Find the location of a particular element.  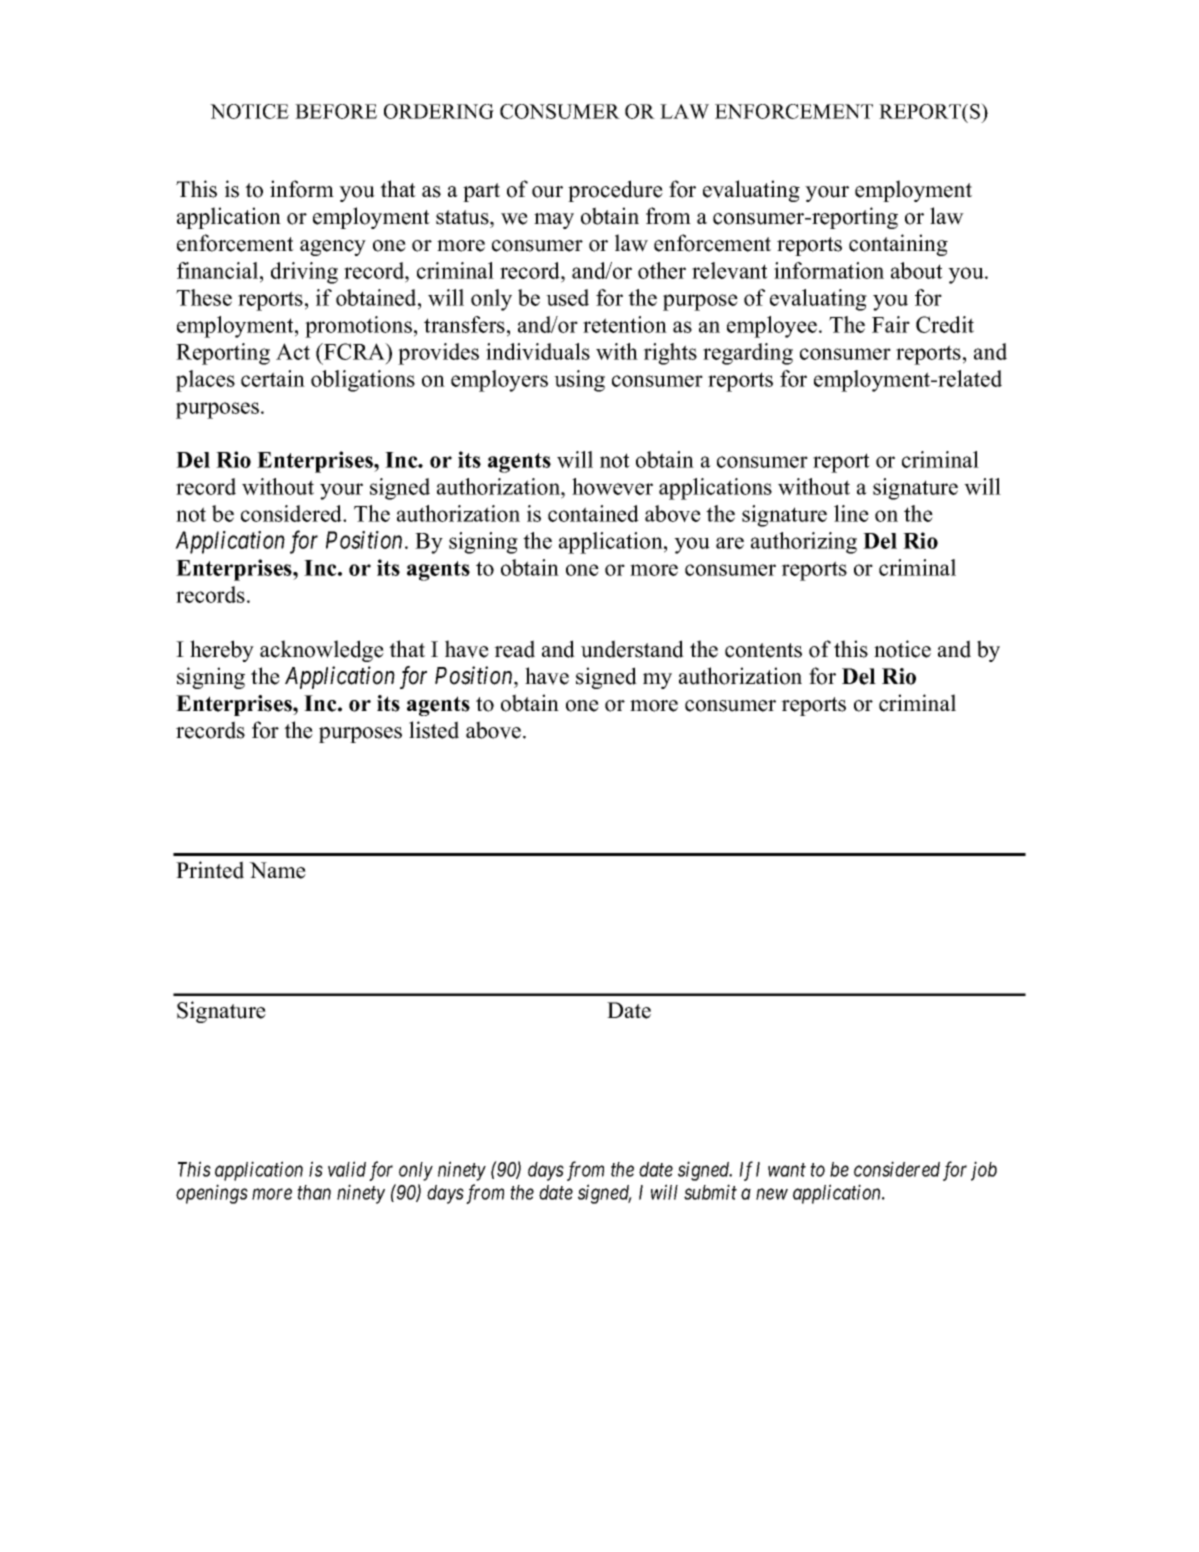

acknowledge is located at coordinates (322, 651).
